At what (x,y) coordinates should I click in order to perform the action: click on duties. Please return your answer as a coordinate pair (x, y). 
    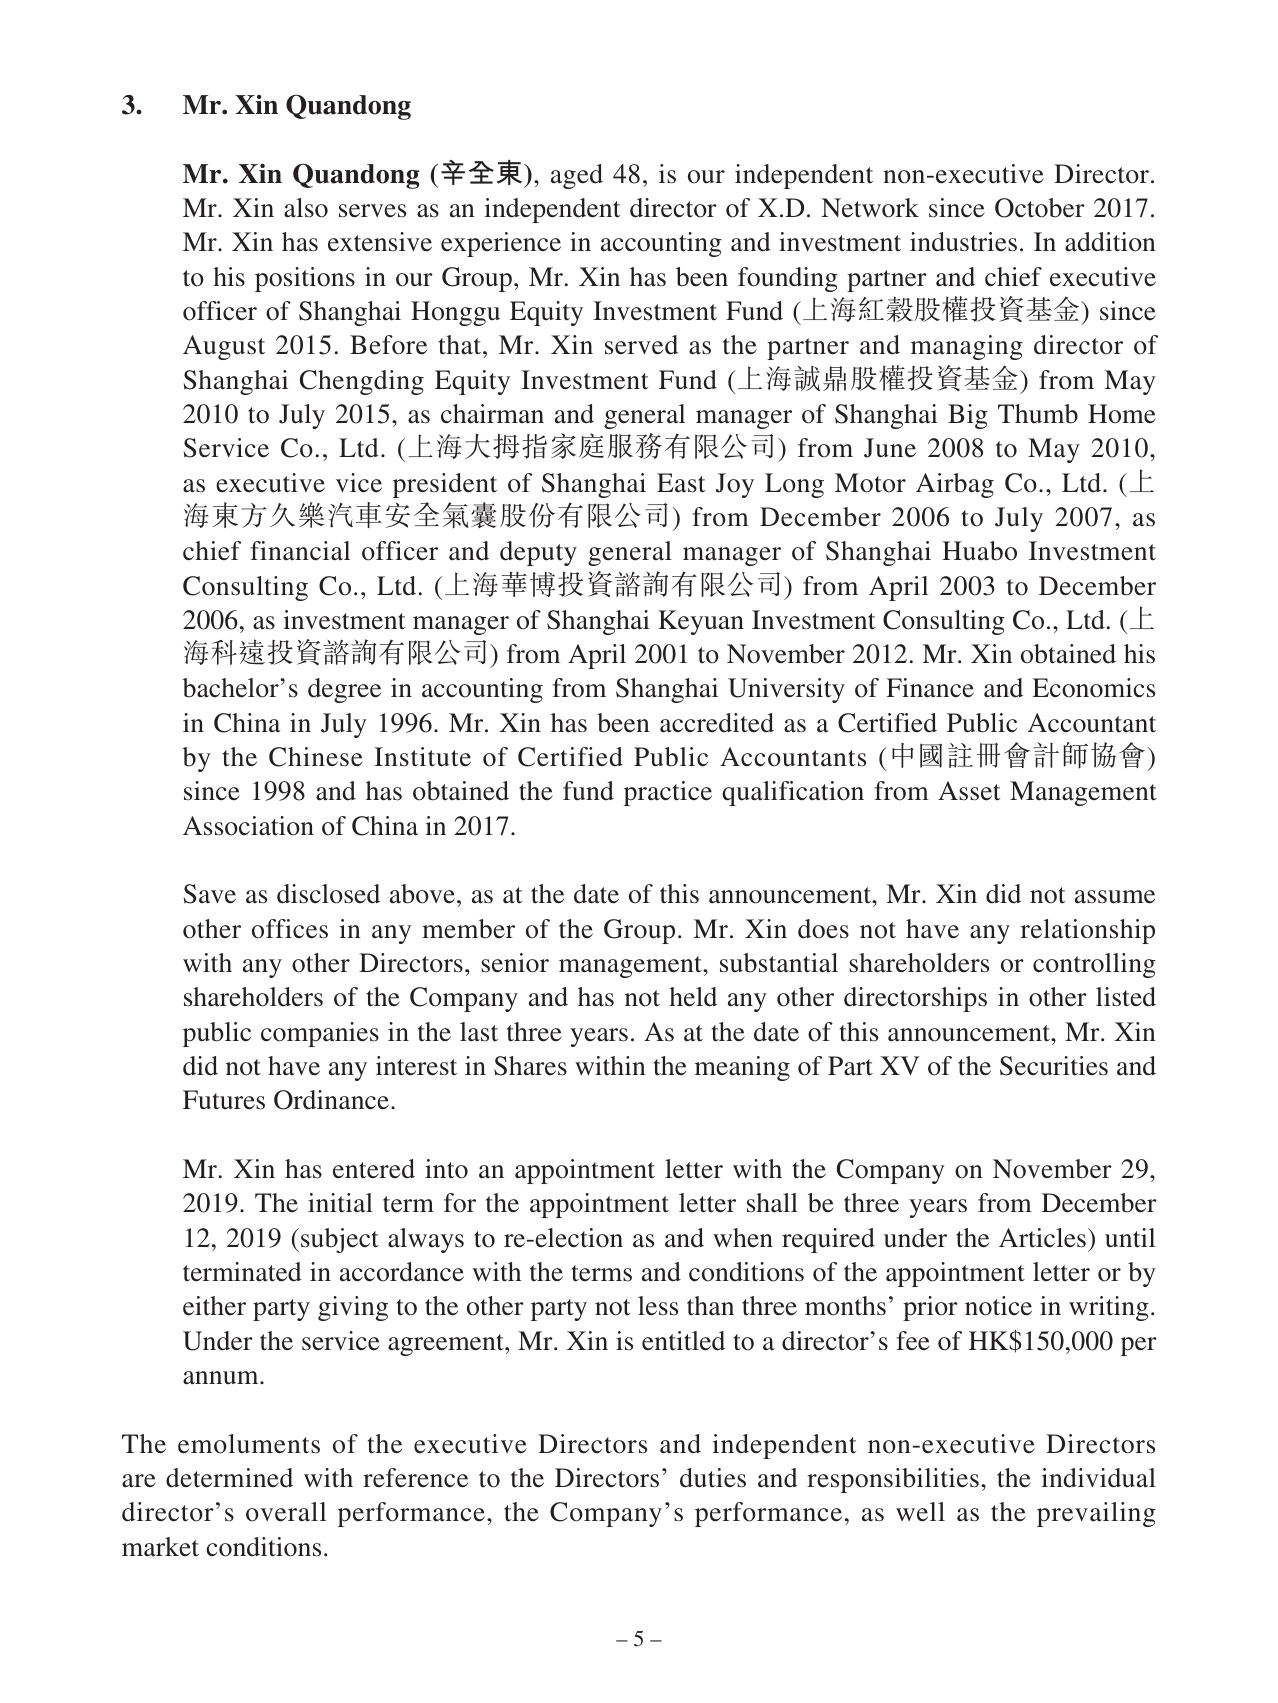
    Looking at the image, I should click on (713, 1478).
